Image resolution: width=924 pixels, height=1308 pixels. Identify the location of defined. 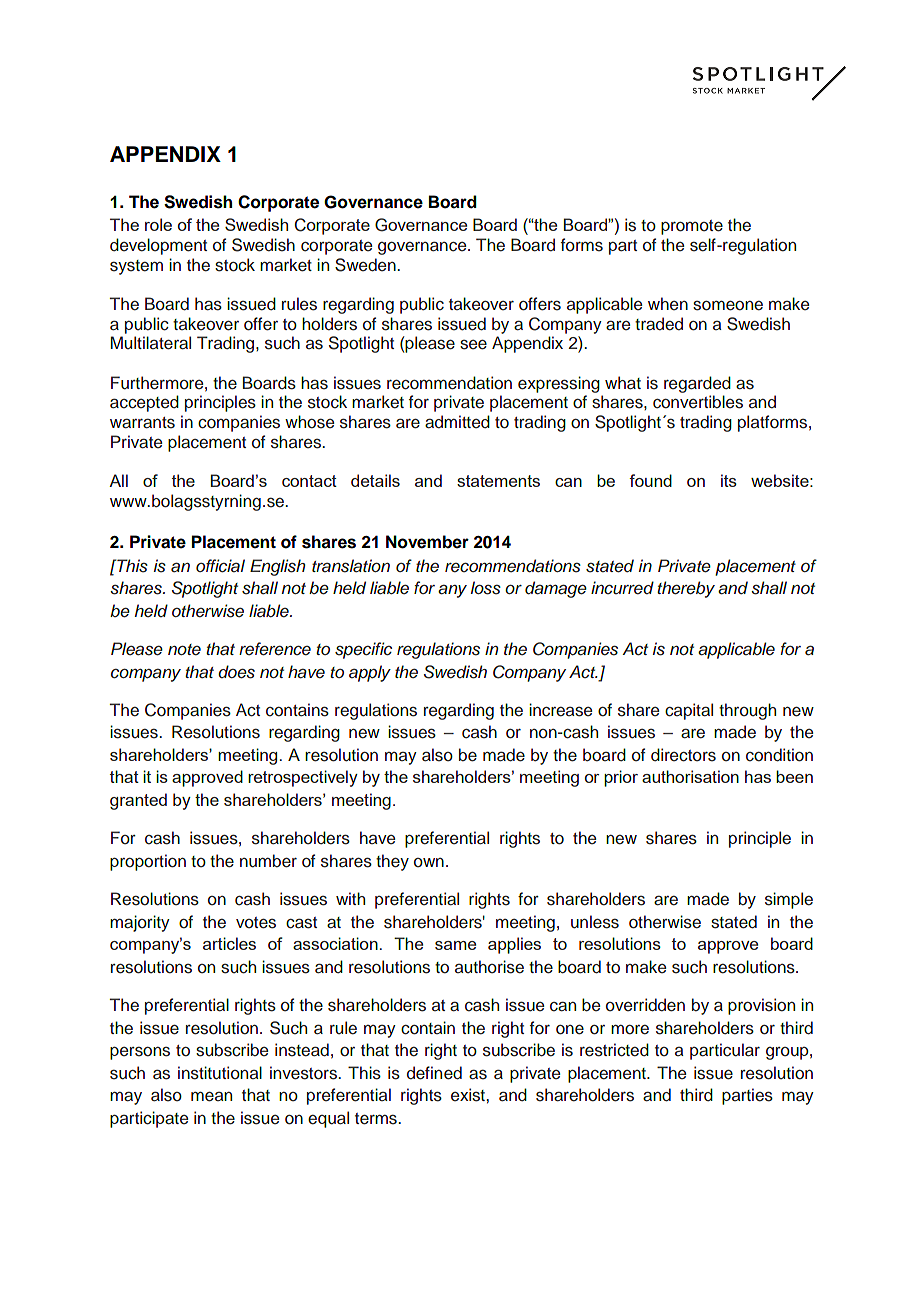
(434, 1073).
